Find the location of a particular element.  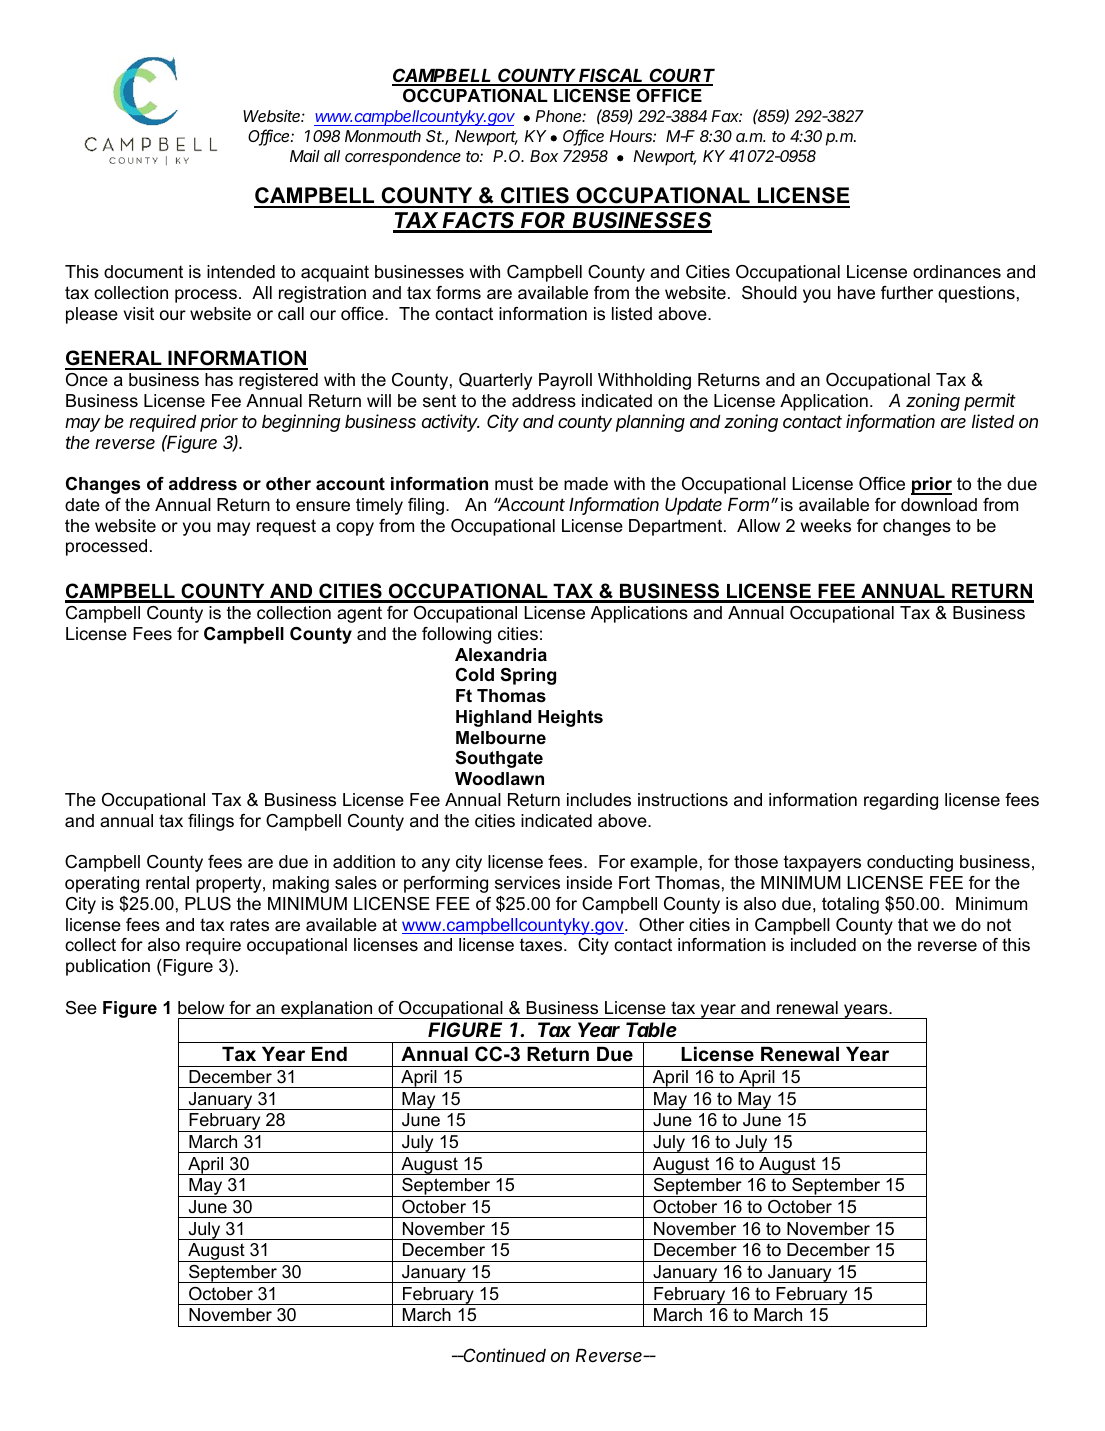

Continued is located at coordinates (504, 1355).
